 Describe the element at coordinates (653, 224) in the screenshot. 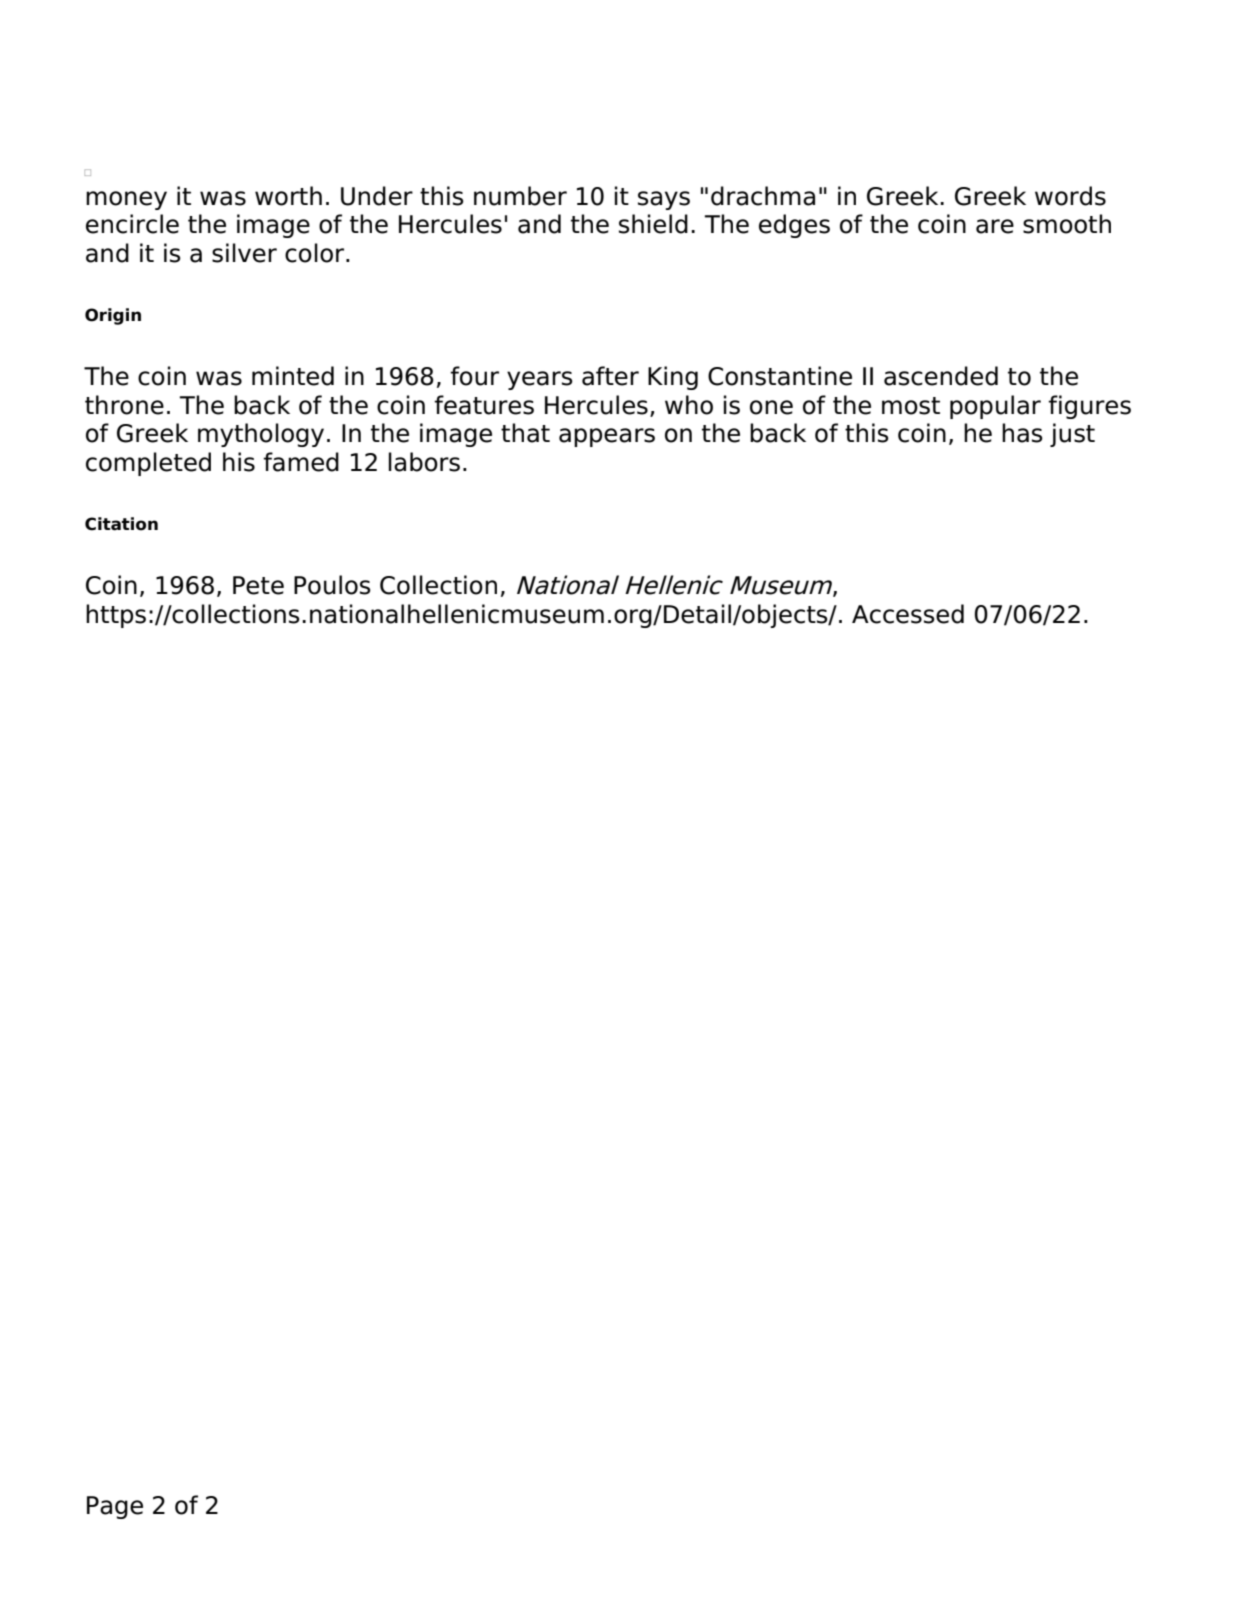

I see `shield` at that location.
